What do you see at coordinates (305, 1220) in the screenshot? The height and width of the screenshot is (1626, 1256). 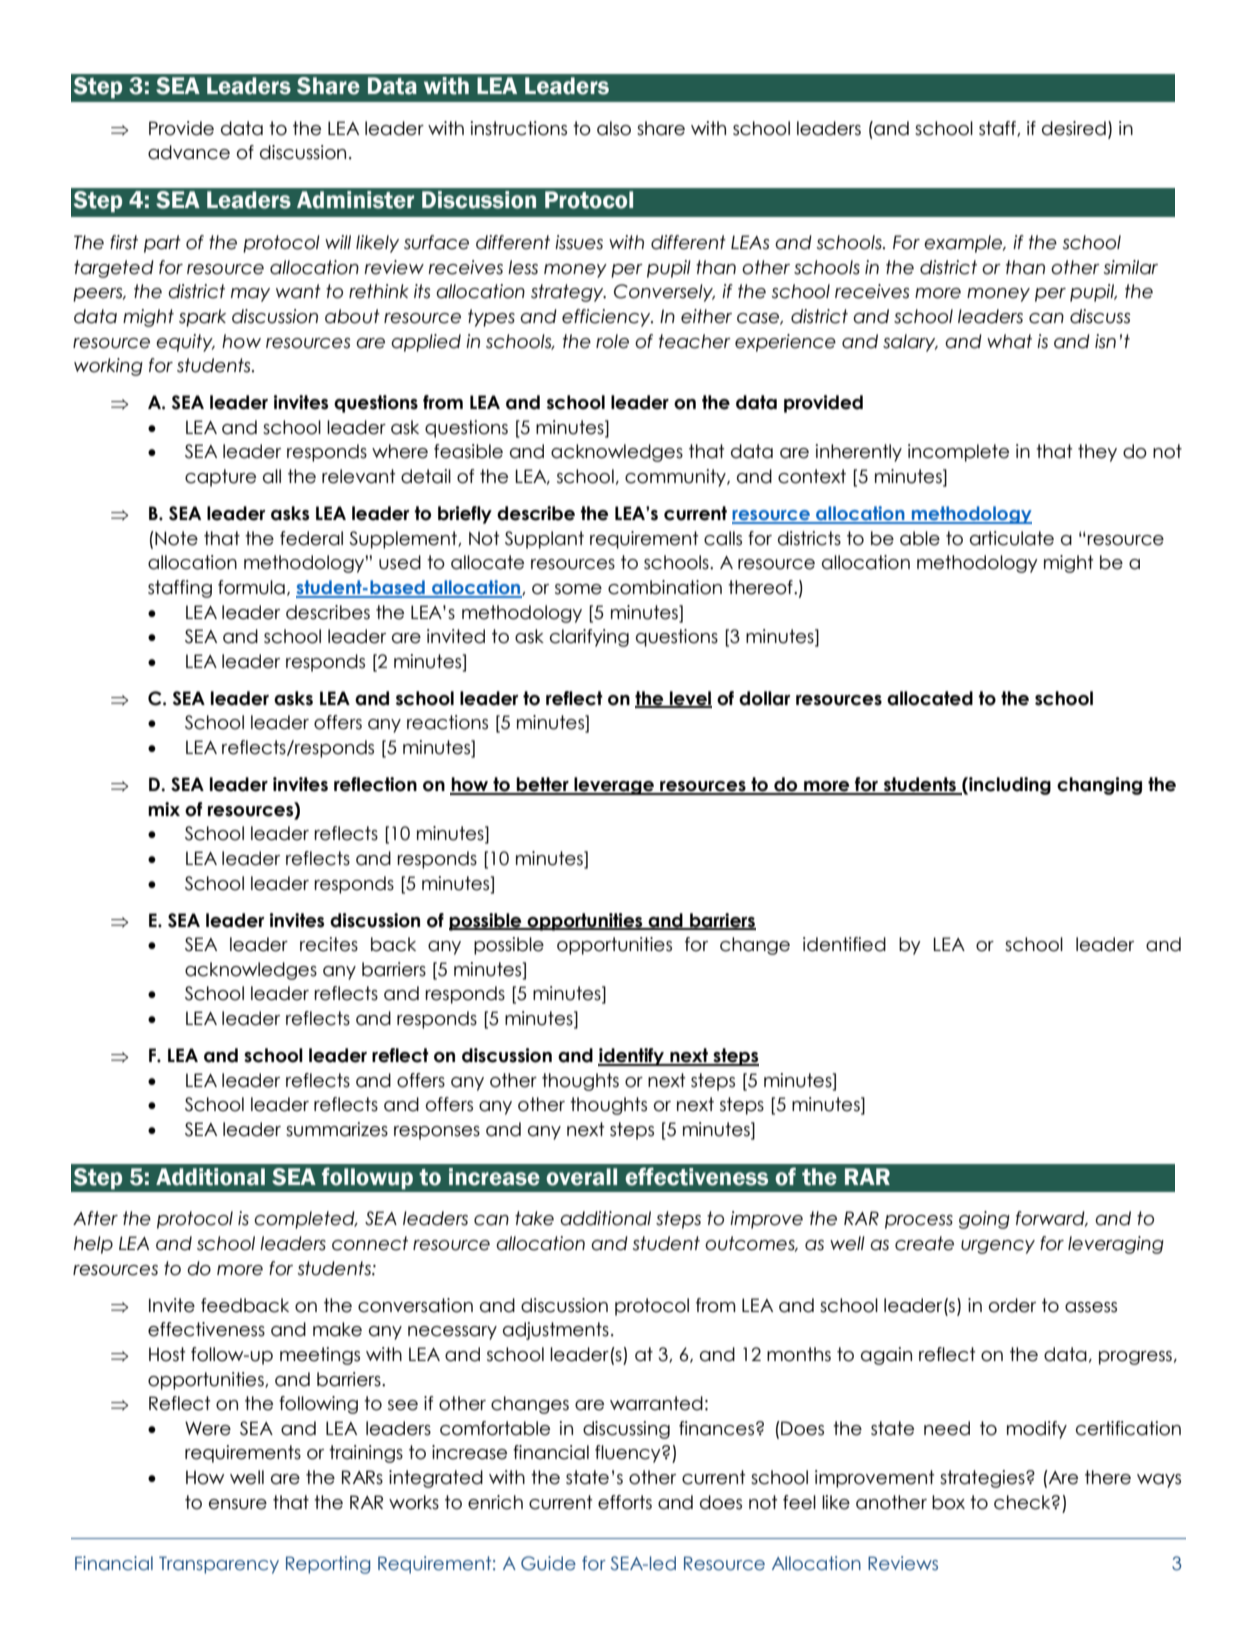 I see `completed` at bounding box center [305, 1220].
